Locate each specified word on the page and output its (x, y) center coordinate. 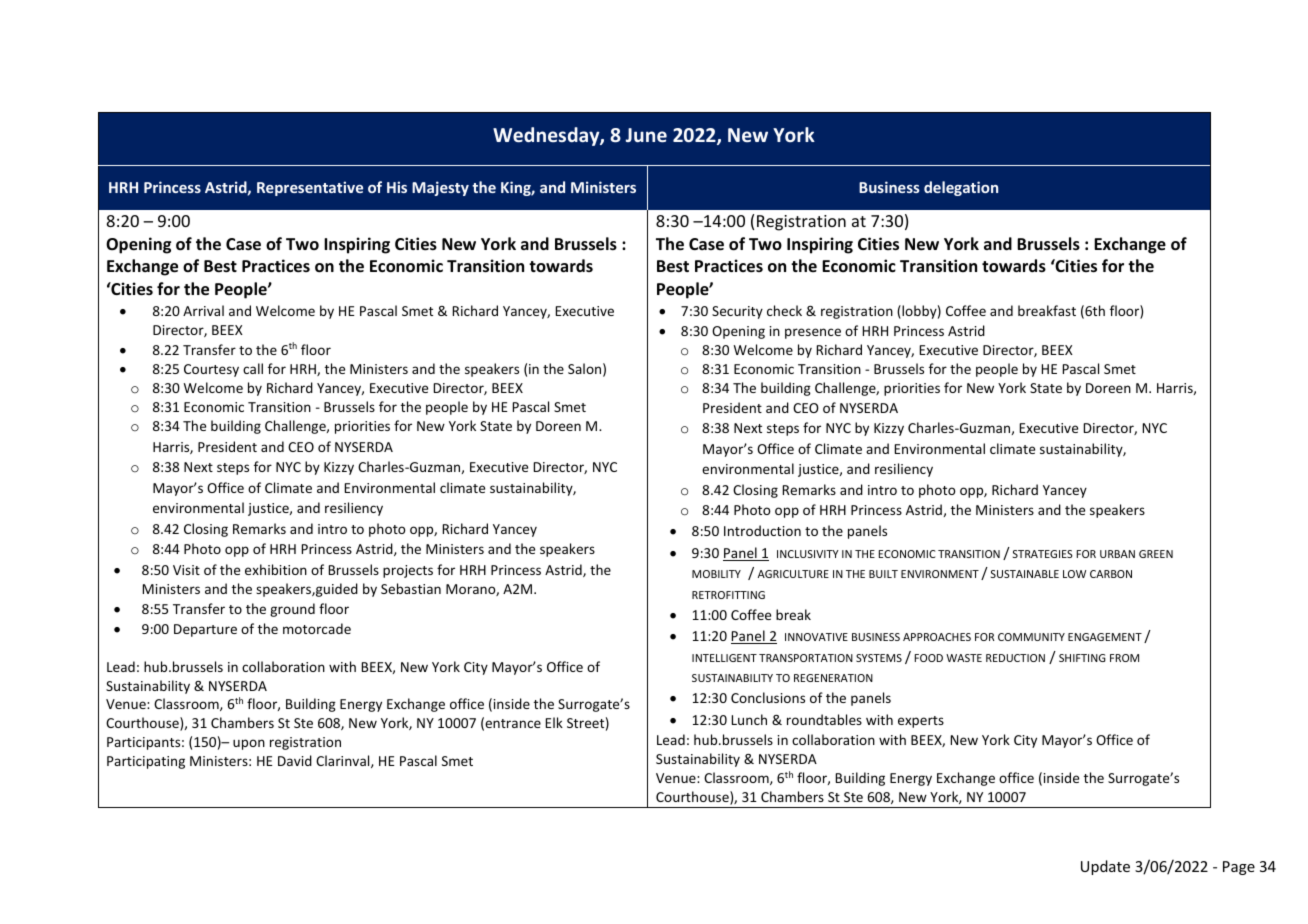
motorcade (317, 628)
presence (813, 333)
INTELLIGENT (724, 658)
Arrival (203, 310)
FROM (1124, 658)
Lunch (749, 719)
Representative (310, 188)
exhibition (276, 569)
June (646, 135)
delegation (961, 188)
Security (737, 312)
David (295, 760)
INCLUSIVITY (808, 554)
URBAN (1117, 554)
